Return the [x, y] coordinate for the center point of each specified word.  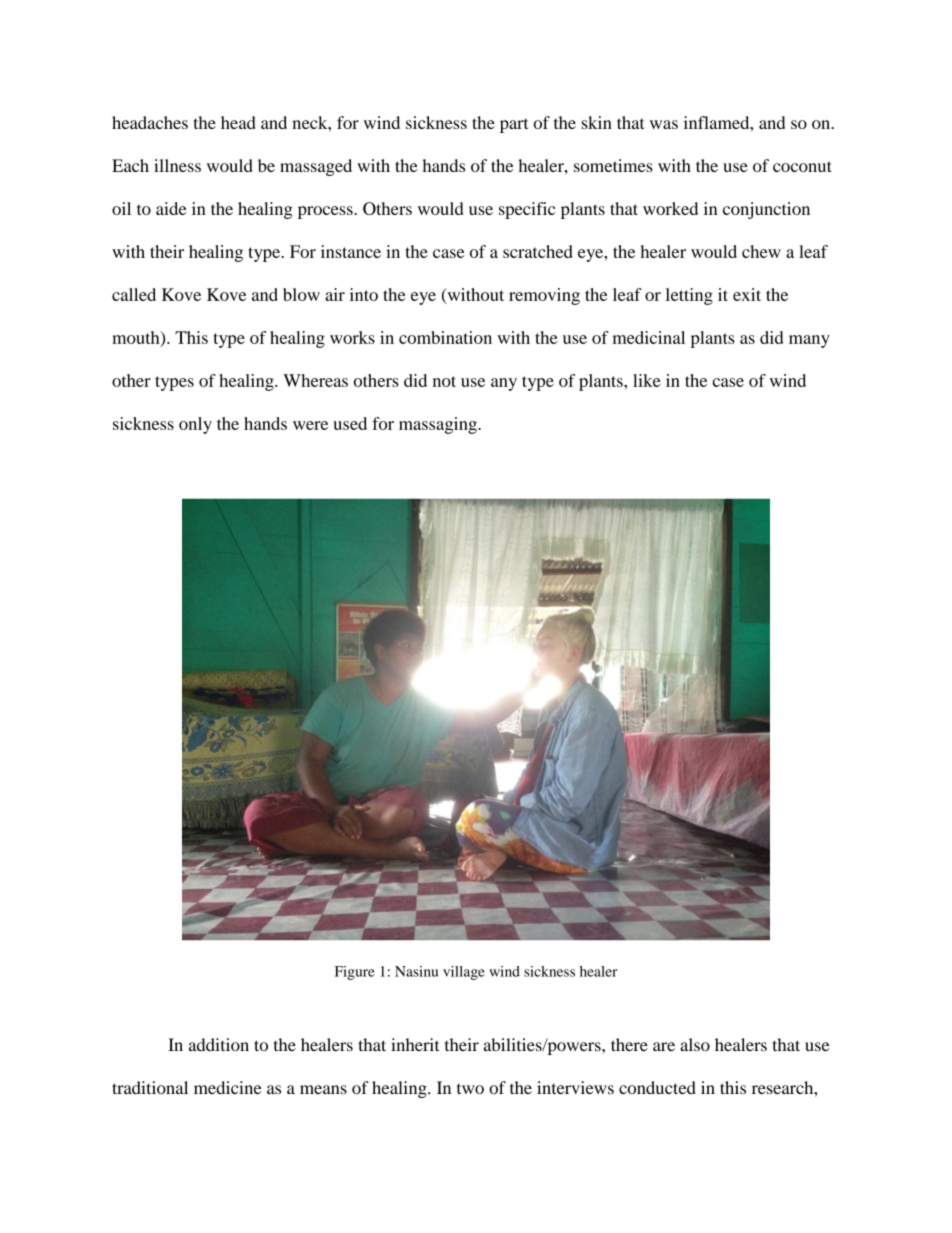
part [514, 125]
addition [219, 1044]
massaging [439, 425]
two [470, 1089]
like [646, 380]
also [695, 1044]
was [664, 124]
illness [177, 165]
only [195, 425]
